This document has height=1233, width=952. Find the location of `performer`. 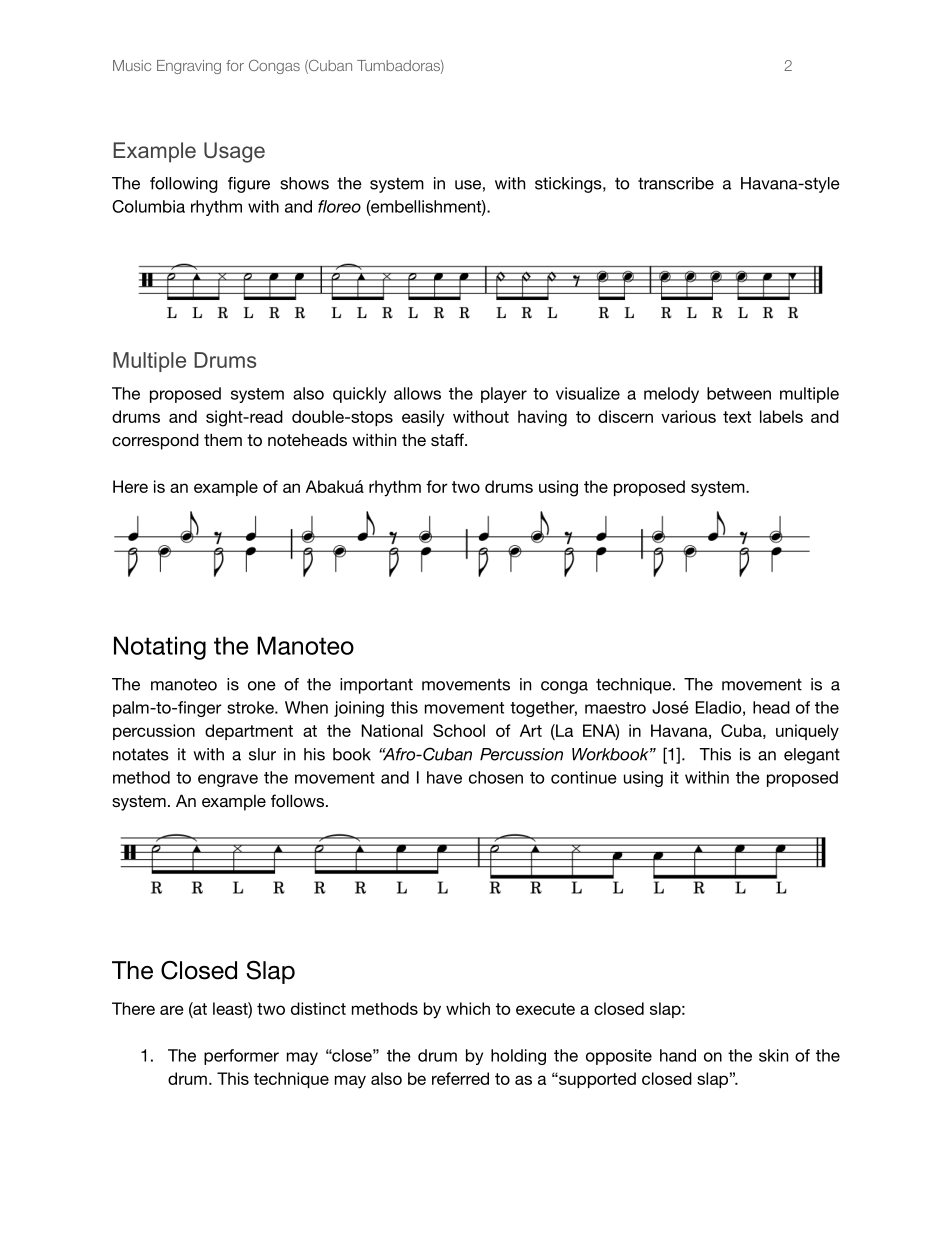

performer is located at coordinates (241, 1057).
